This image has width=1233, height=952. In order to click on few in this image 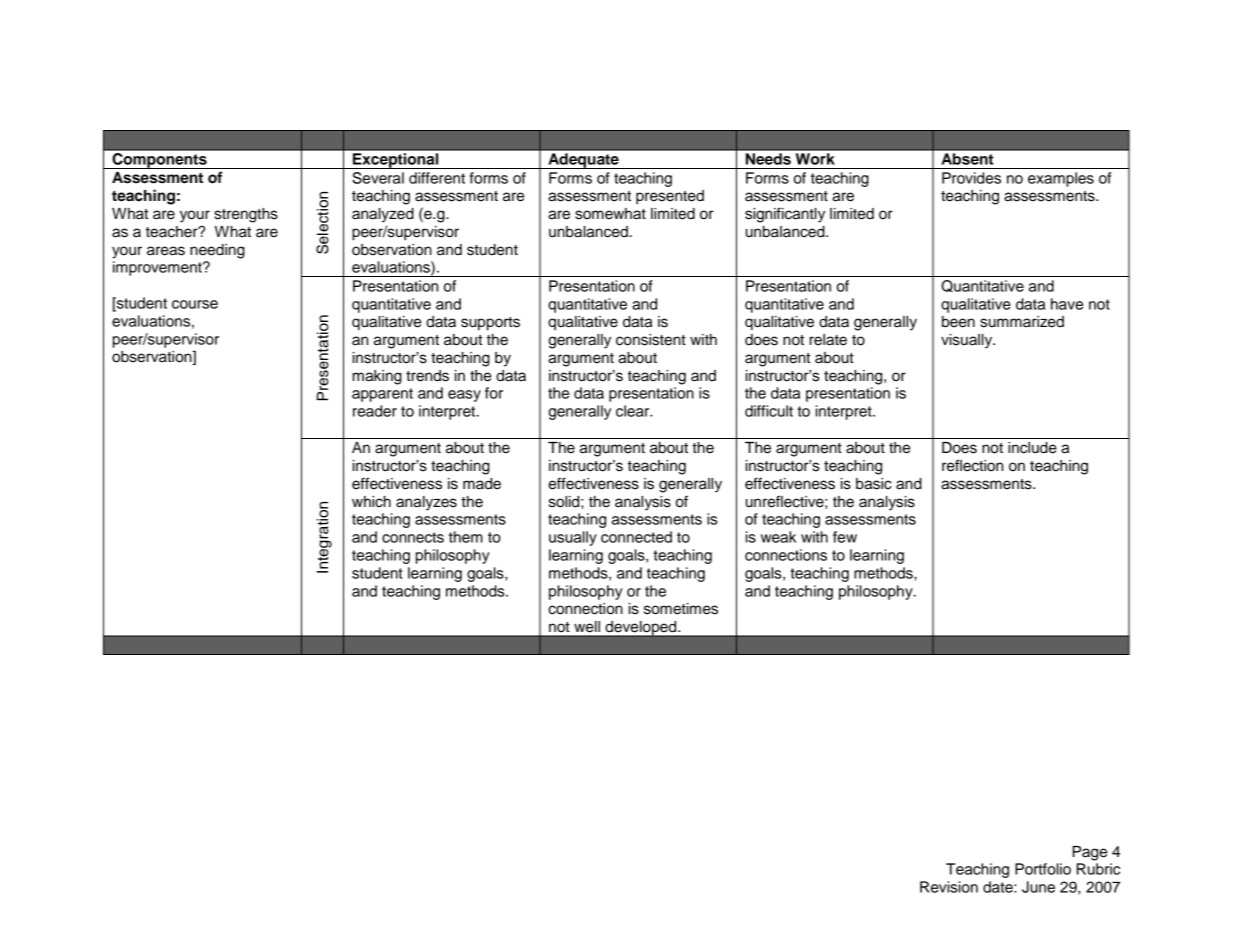, I will do `click(845, 537)`.
